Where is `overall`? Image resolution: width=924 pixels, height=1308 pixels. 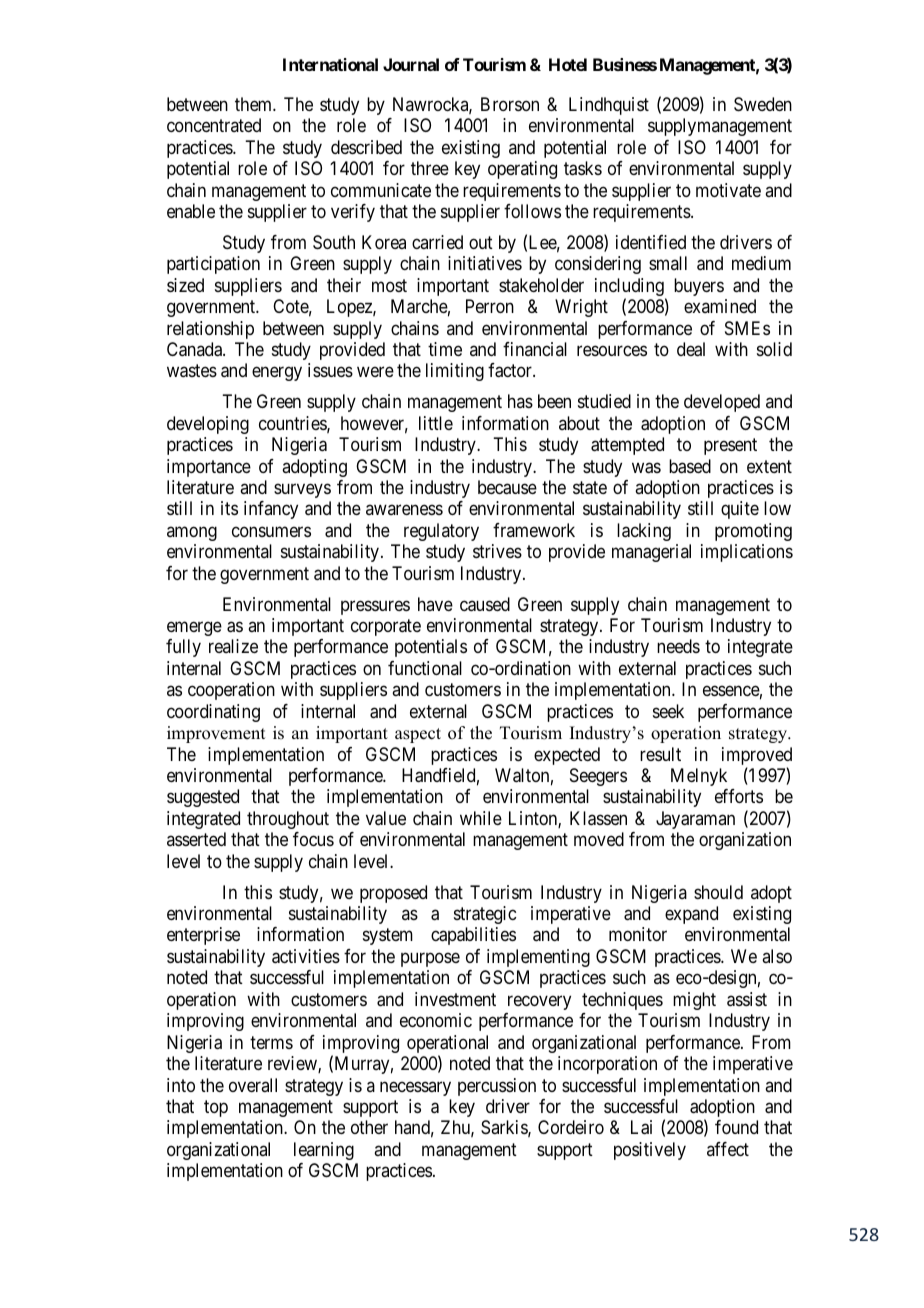
overall is located at coordinates (253, 1085).
